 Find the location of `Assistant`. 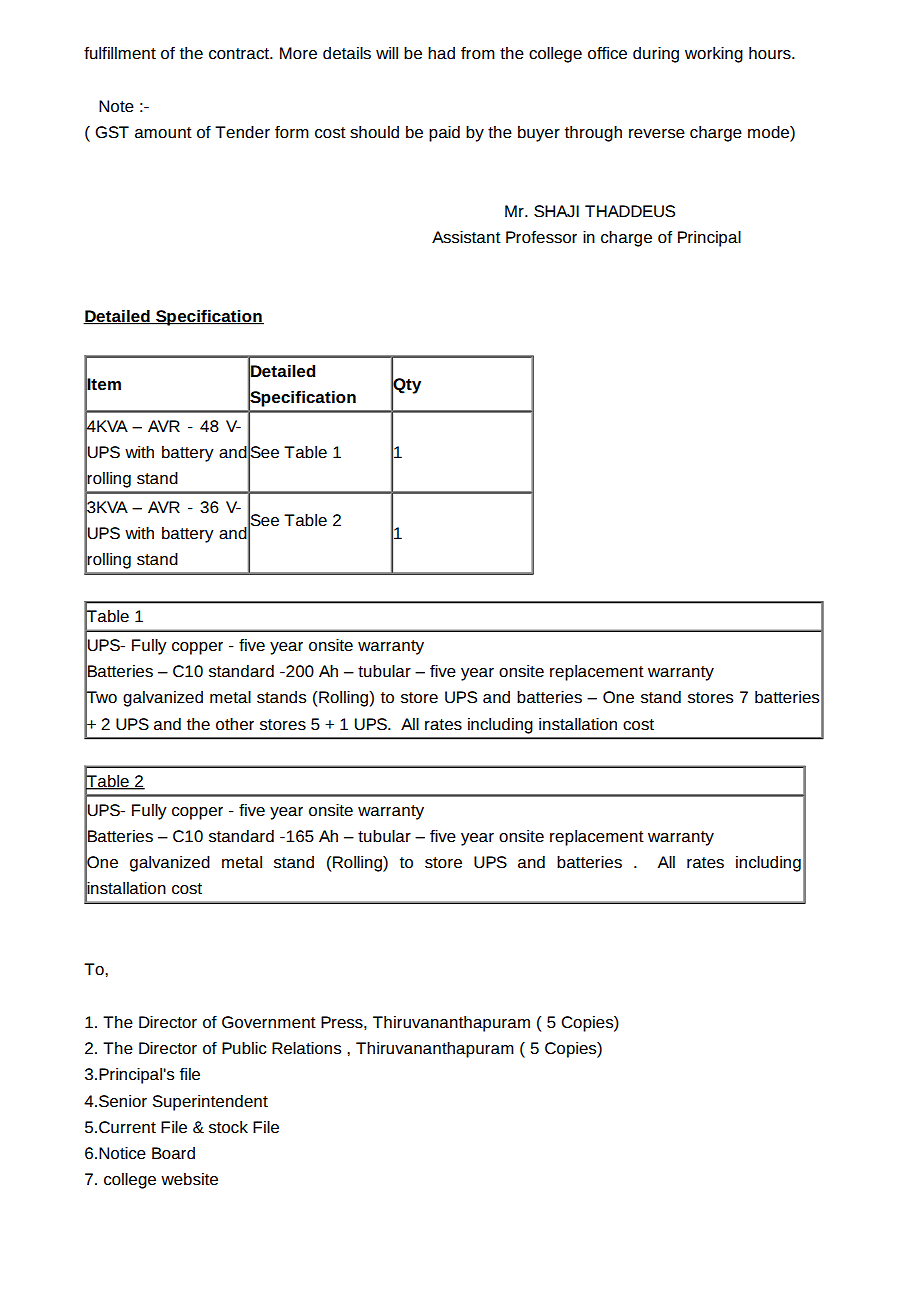

Assistant is located at coordinates (466, 237).
